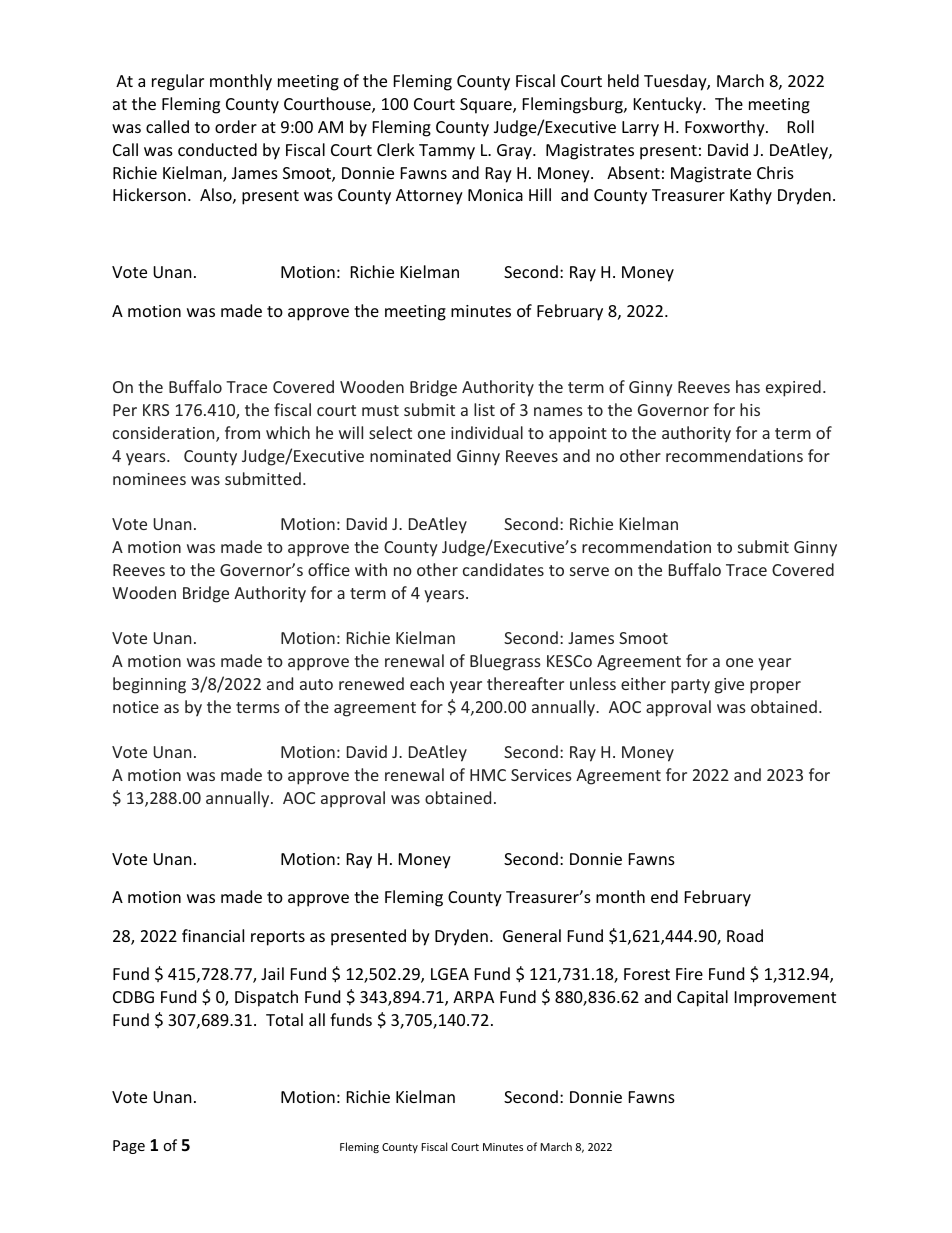 The image size is (952, 1233). What do you see at coordinates (236, 126) in the screenshot?
I see `order` at bounding box center [236, 126].
